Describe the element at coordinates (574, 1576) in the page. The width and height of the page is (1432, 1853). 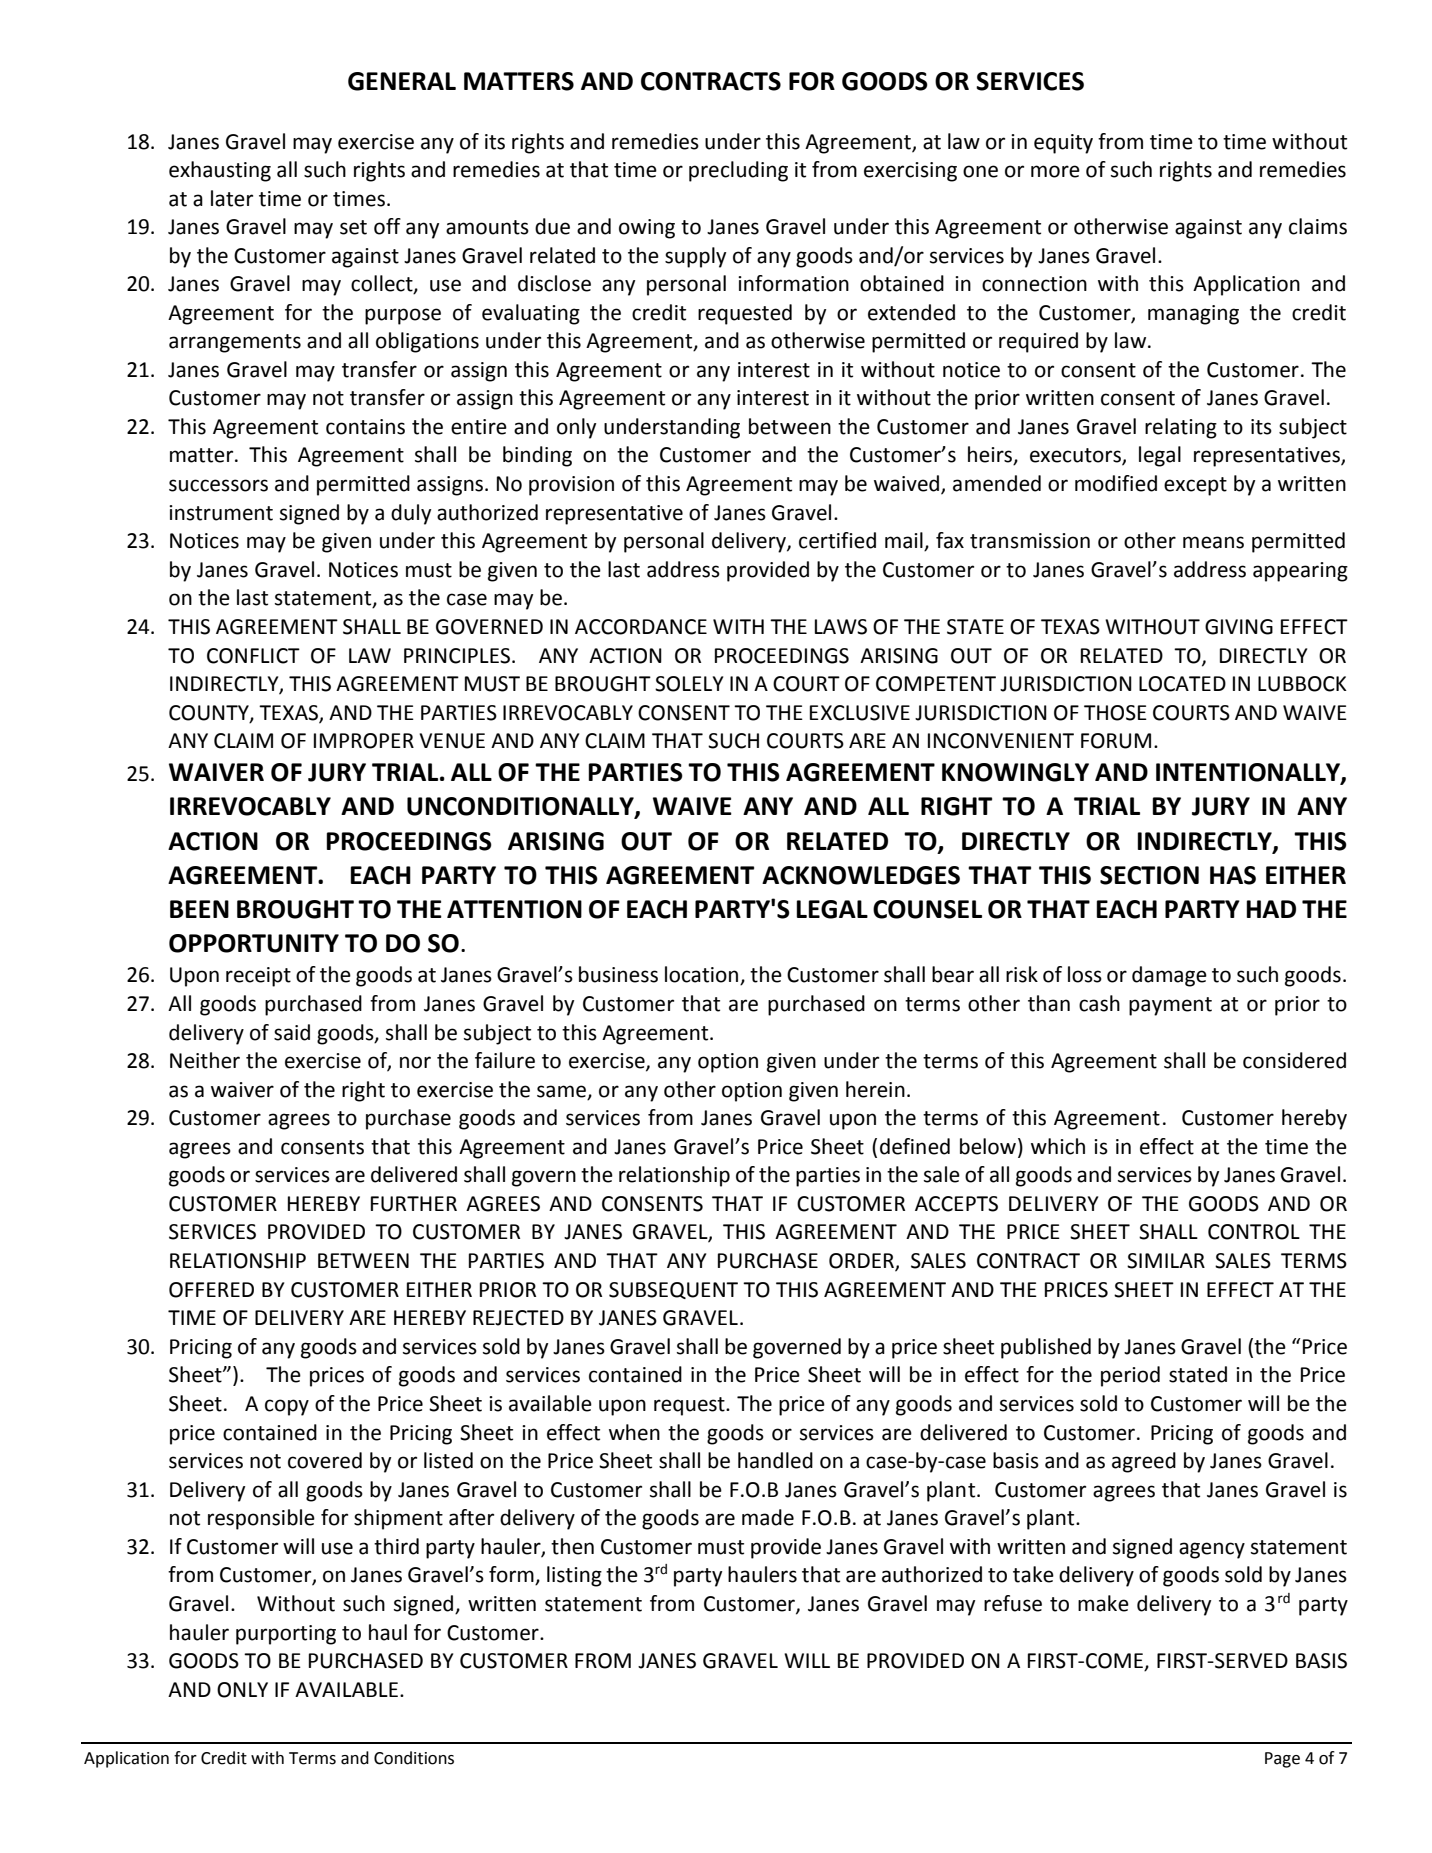
I see `listing` at that location.
